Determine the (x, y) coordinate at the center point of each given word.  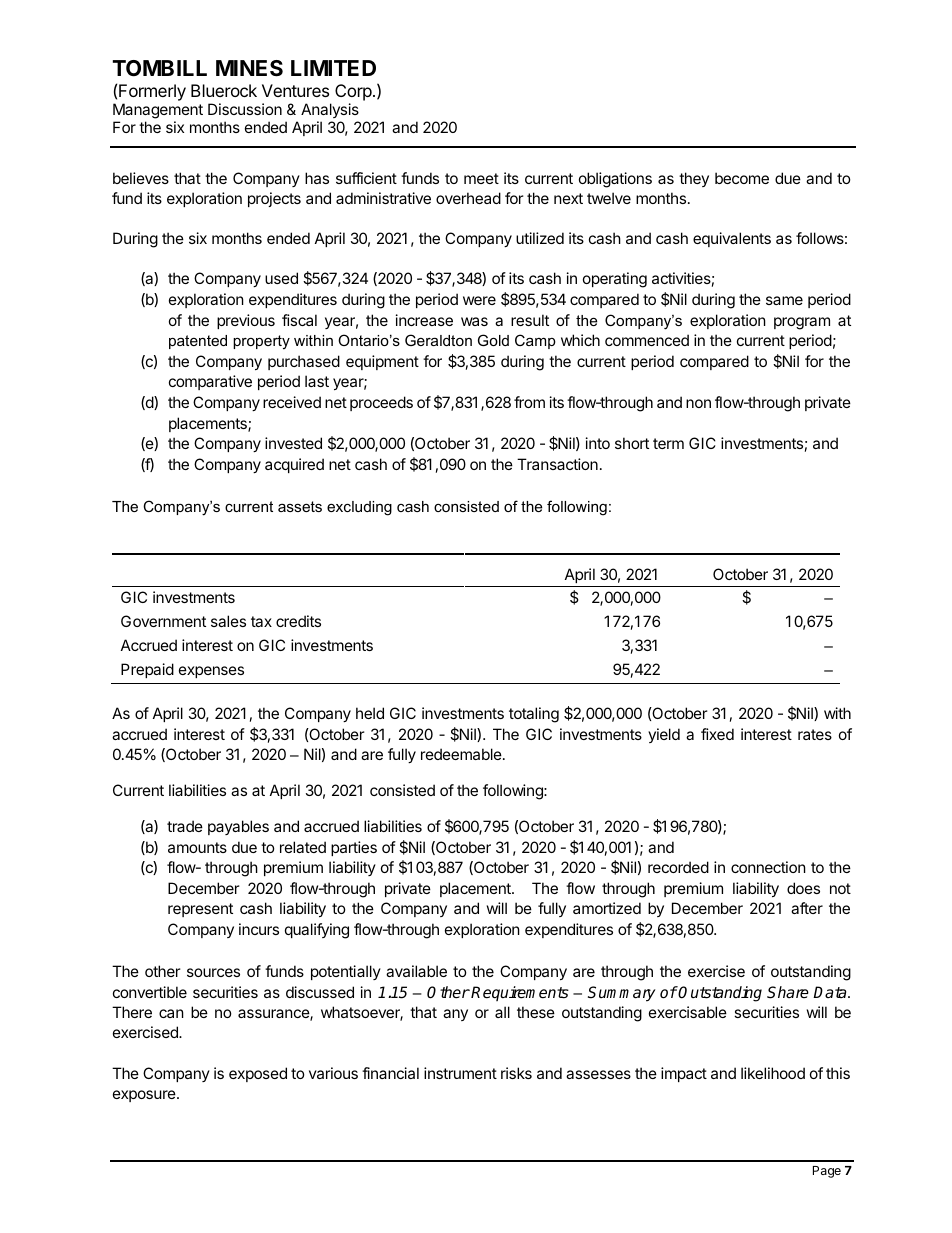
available (416, 971)
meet (481, 178)
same (784, 300)
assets (300, 506)
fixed (717, 734)
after (807, 908)
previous (246, 321)
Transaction (557, 464)
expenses (211, 672)
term (668, 443)
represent (200, 910)
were (479, 300)
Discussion (245, 109)
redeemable (462, 754)
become (742, 178)
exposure (145, 1096)
